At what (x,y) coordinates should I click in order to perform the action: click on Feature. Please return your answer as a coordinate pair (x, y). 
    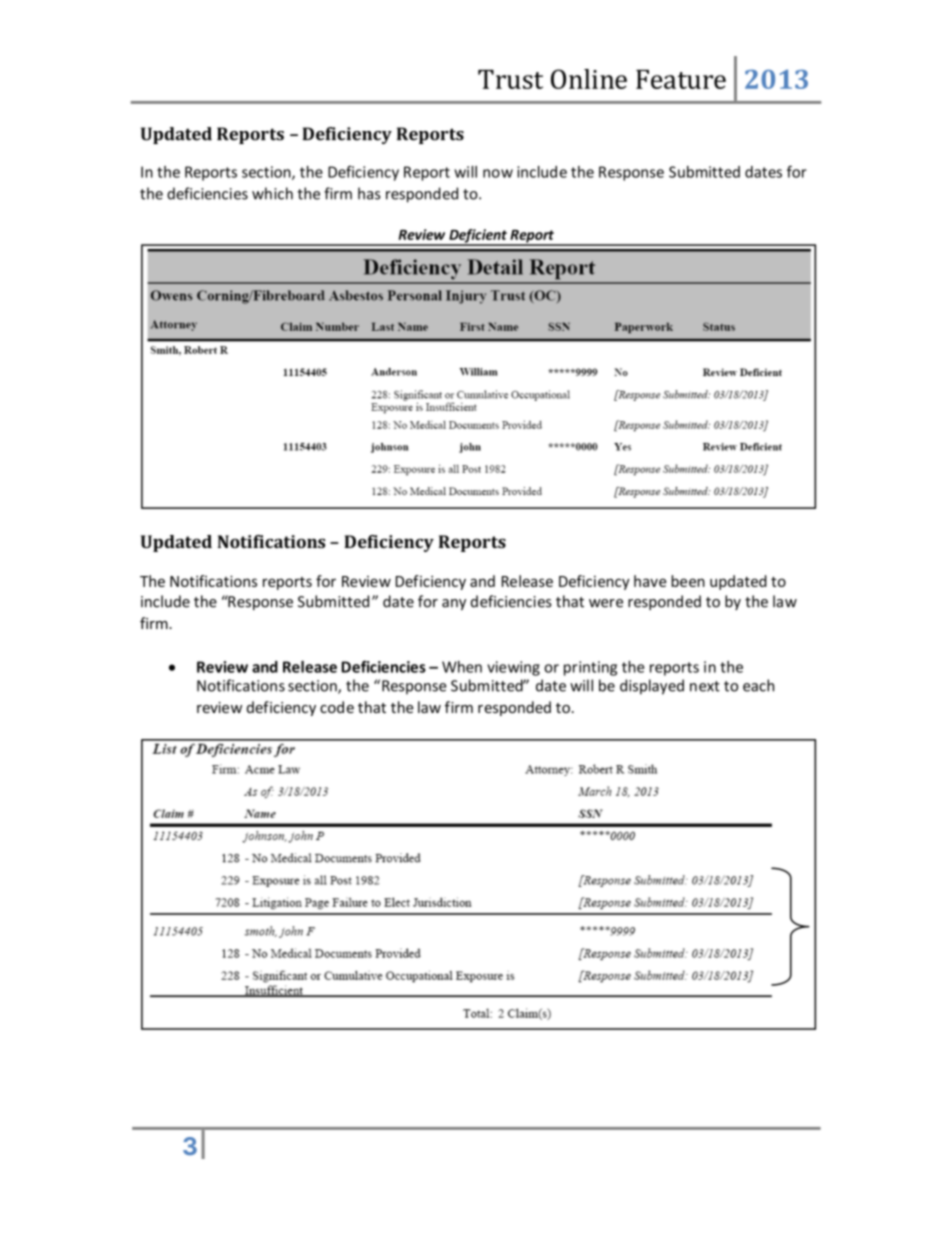
    Looking at the image, I should click on (681, 79).
